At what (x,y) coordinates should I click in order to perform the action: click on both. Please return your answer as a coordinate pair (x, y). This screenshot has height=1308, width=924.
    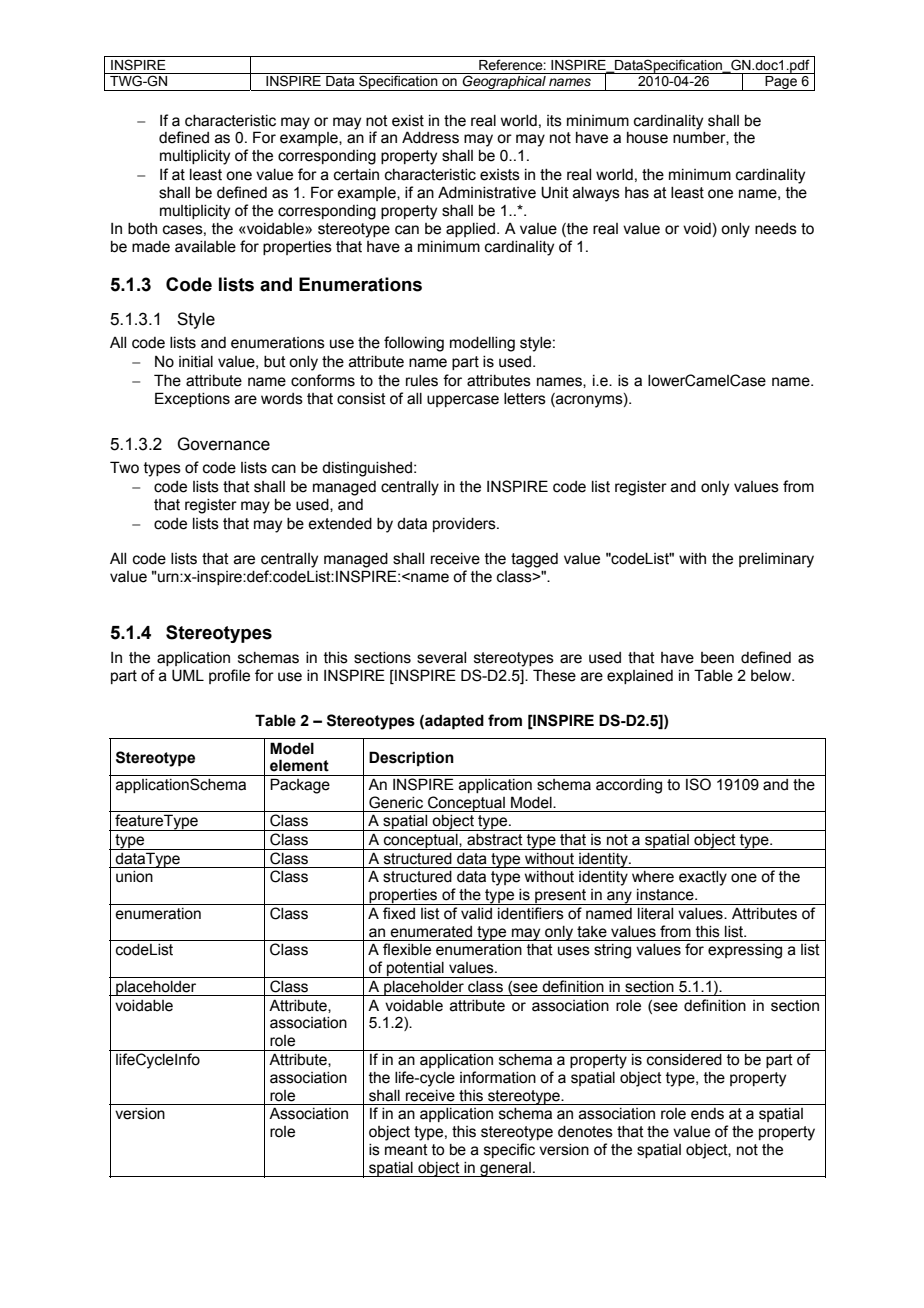
    Looking at the image, I should click on (142, 229).
